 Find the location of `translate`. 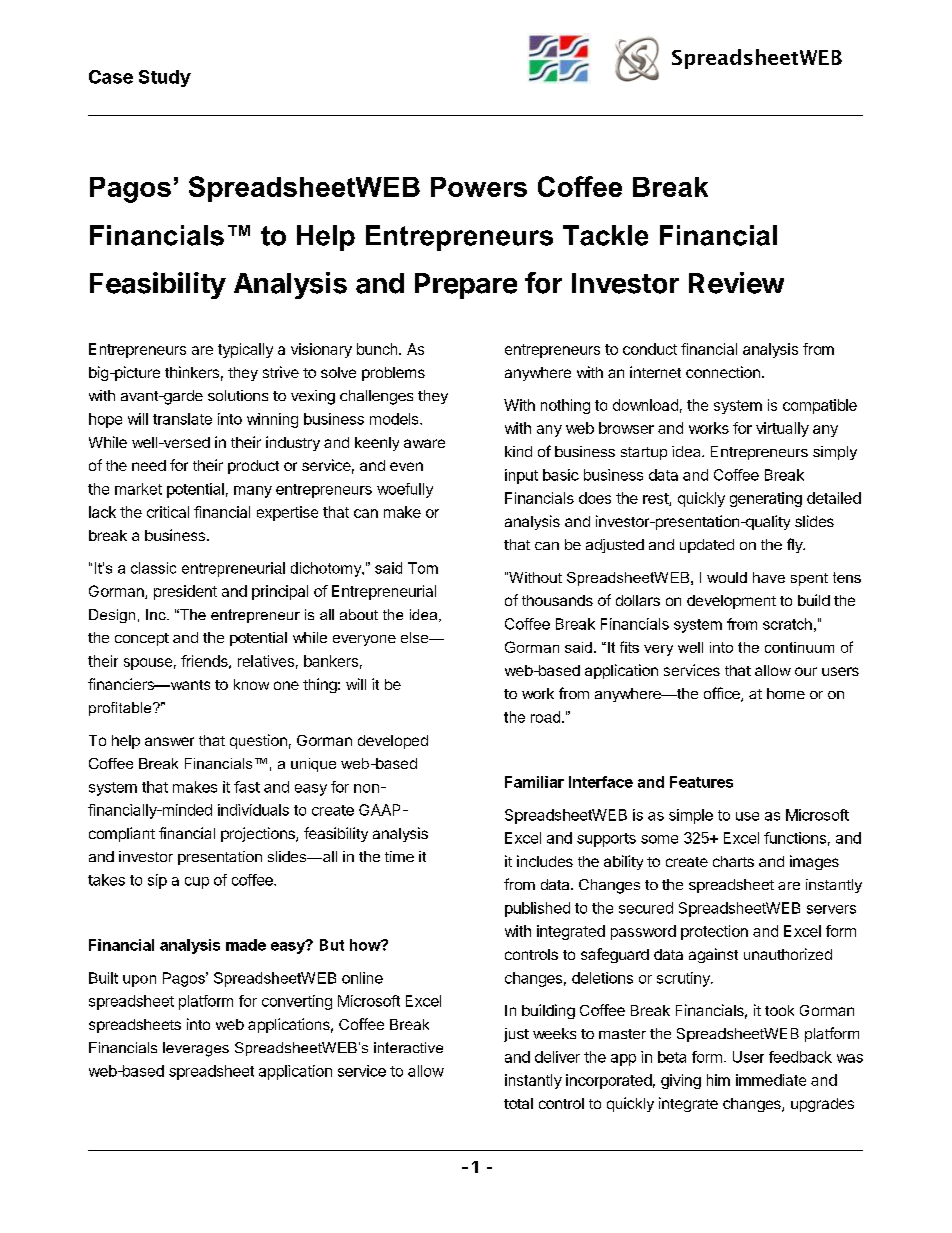

translate is located at coordinates (182, 419).
